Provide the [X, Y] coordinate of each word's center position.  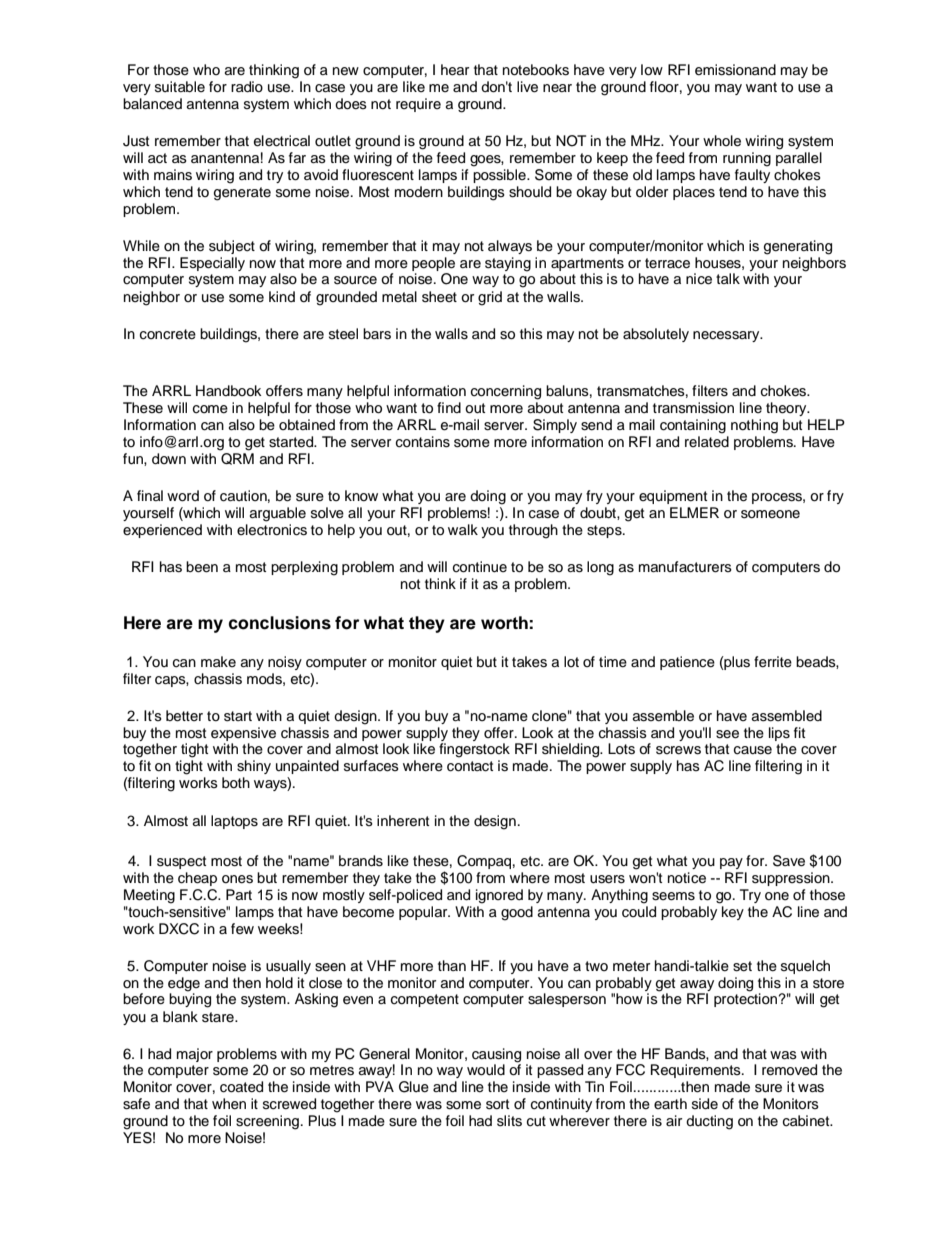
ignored [499, 896]
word [183, 496]
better [184, 716]
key [733, 913]
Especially [212, 264]
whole [722, 141]
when [229, 1104]
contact [470, 766]
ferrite [773, 662]
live [527, 87]
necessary [727, 336]
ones [237, 879]
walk [463, 529]
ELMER [694, 512]
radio [247, 87]
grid [490, 298]
